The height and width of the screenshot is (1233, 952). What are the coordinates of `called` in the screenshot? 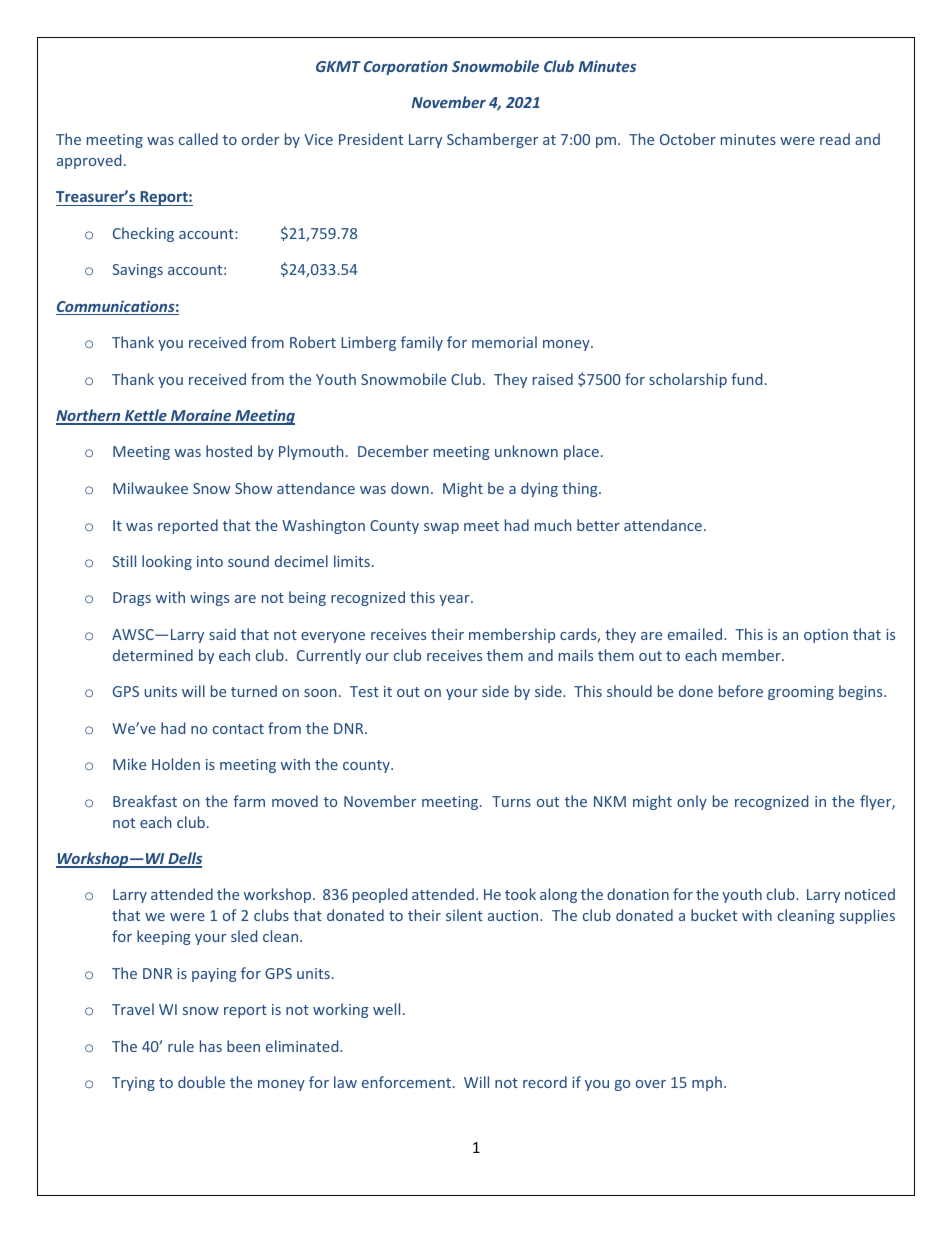 It's located at (198, 139).
